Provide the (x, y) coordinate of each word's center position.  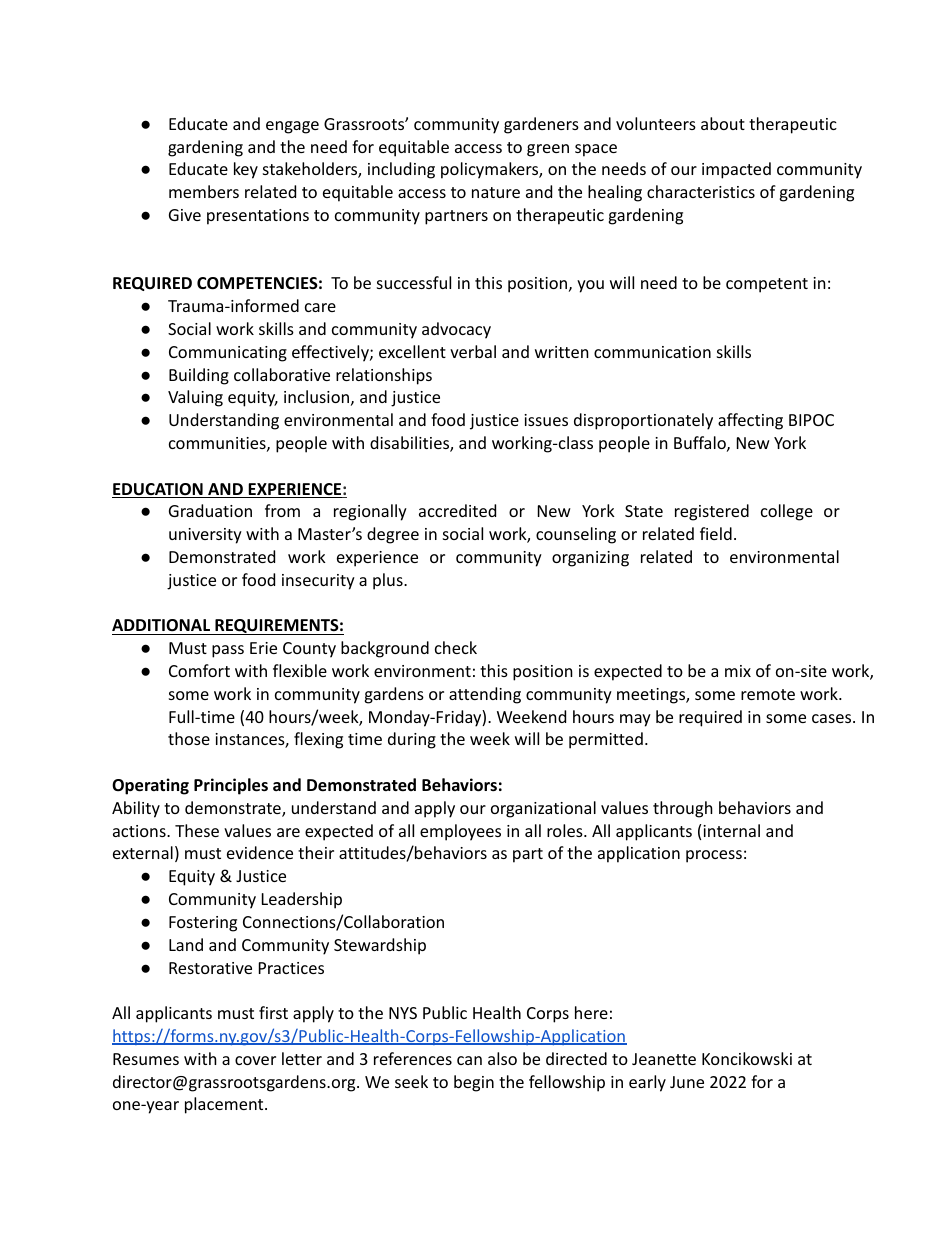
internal (731, 830)
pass (228, 651)
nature (496, 192)
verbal (473, 351)
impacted (736, 170)
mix (738, 671)
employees (460, 832)
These (197, 830)
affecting (750, 421)
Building (199, 376)
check (456, 647)
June (687, 1082)
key (246, 170)
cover (255, 1060)
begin (474, 1083)
